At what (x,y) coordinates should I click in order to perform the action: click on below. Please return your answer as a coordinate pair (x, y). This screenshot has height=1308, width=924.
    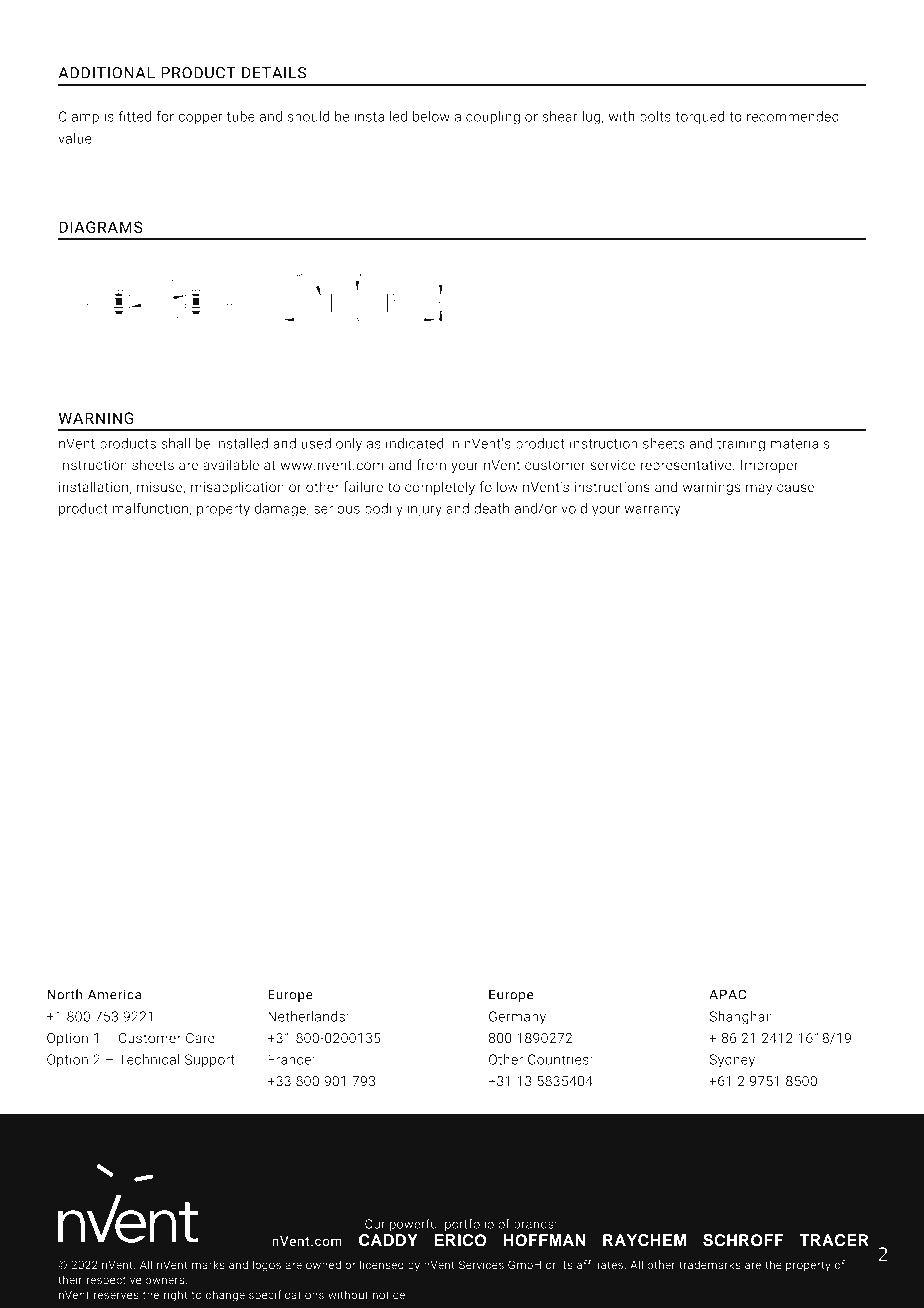
    Looking at the image, I should click on (431, 116).
